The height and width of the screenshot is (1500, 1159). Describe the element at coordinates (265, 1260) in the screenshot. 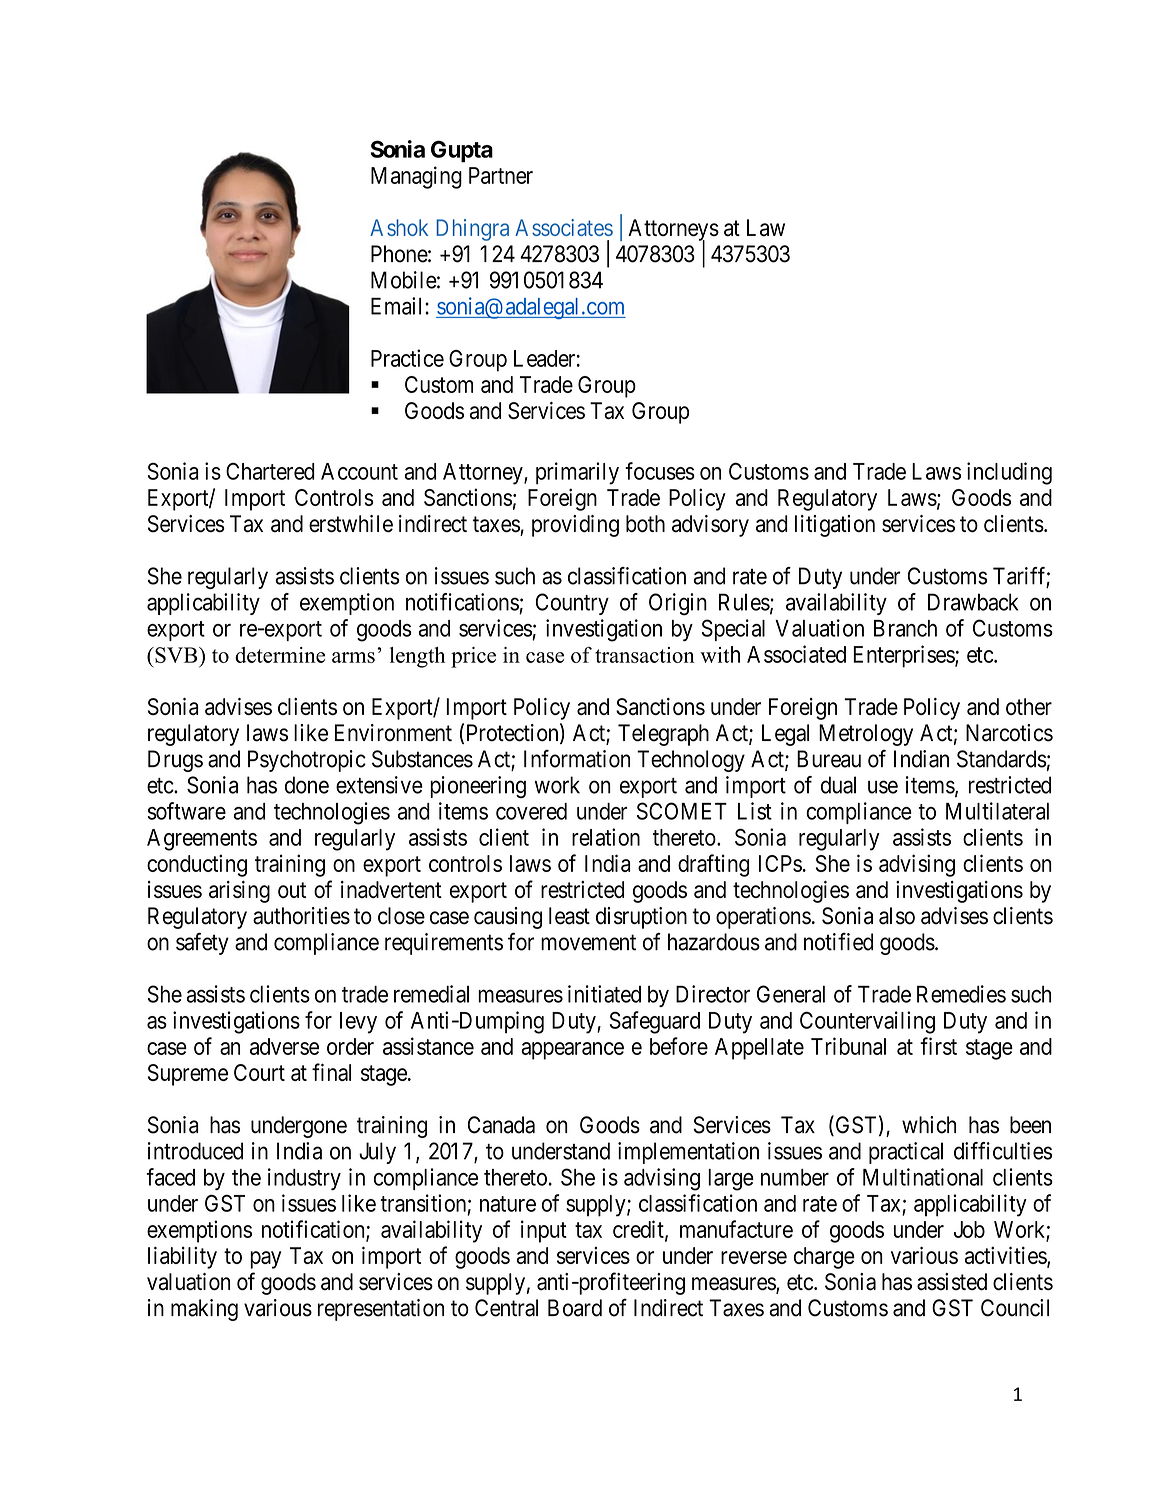

I see `pay` at that location.
